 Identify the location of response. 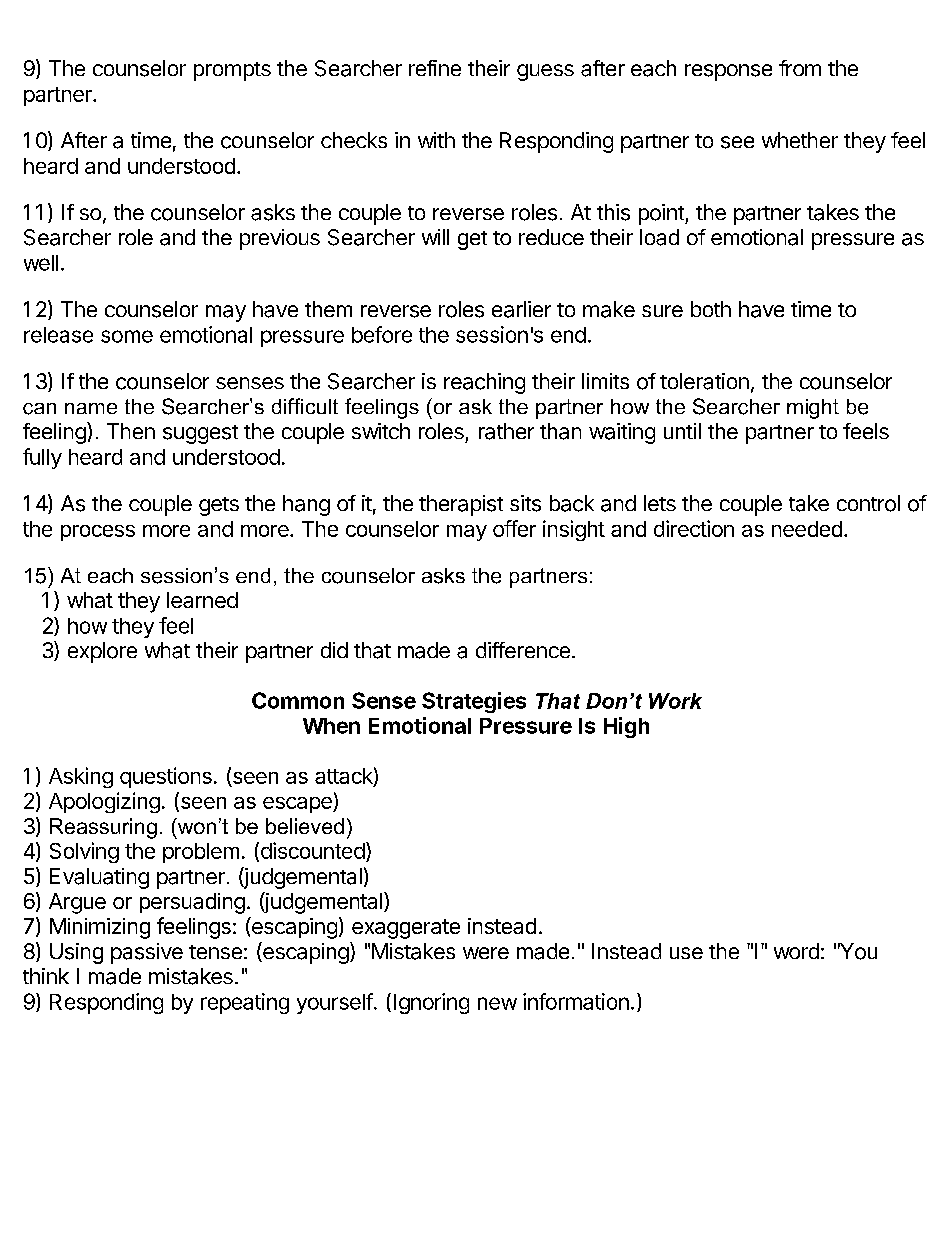
(728, 72).
